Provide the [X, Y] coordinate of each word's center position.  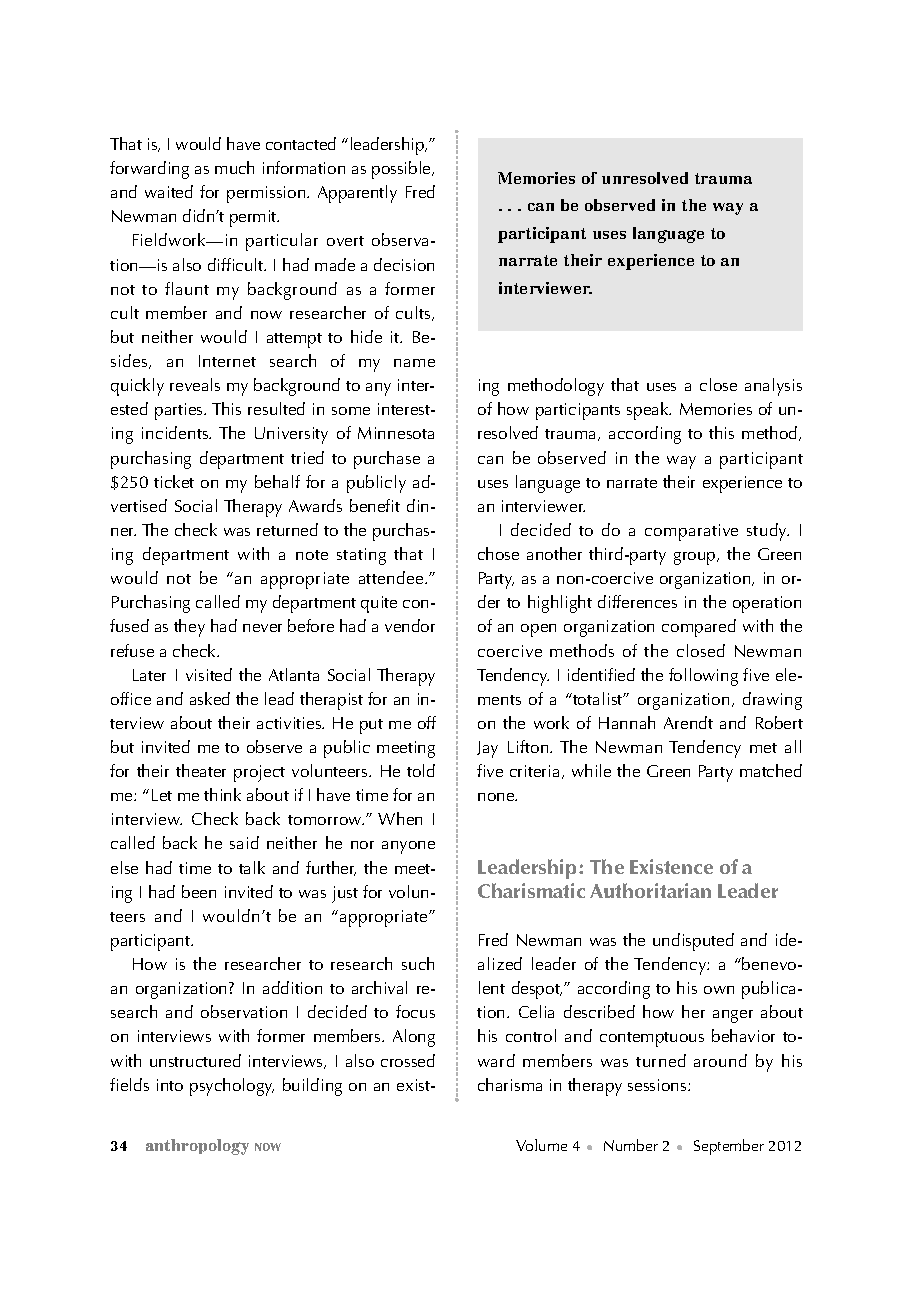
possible [402, 170]
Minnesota [396, 433]
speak [649, 411]
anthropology [197, 1147]
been [199, 891]
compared [699, 628]
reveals [195, 384]
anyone [408, 847]
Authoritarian [650, 890]
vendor [410, 625]
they [189, 628]
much [234, 167]
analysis [773, 387]
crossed [408, 1060]
